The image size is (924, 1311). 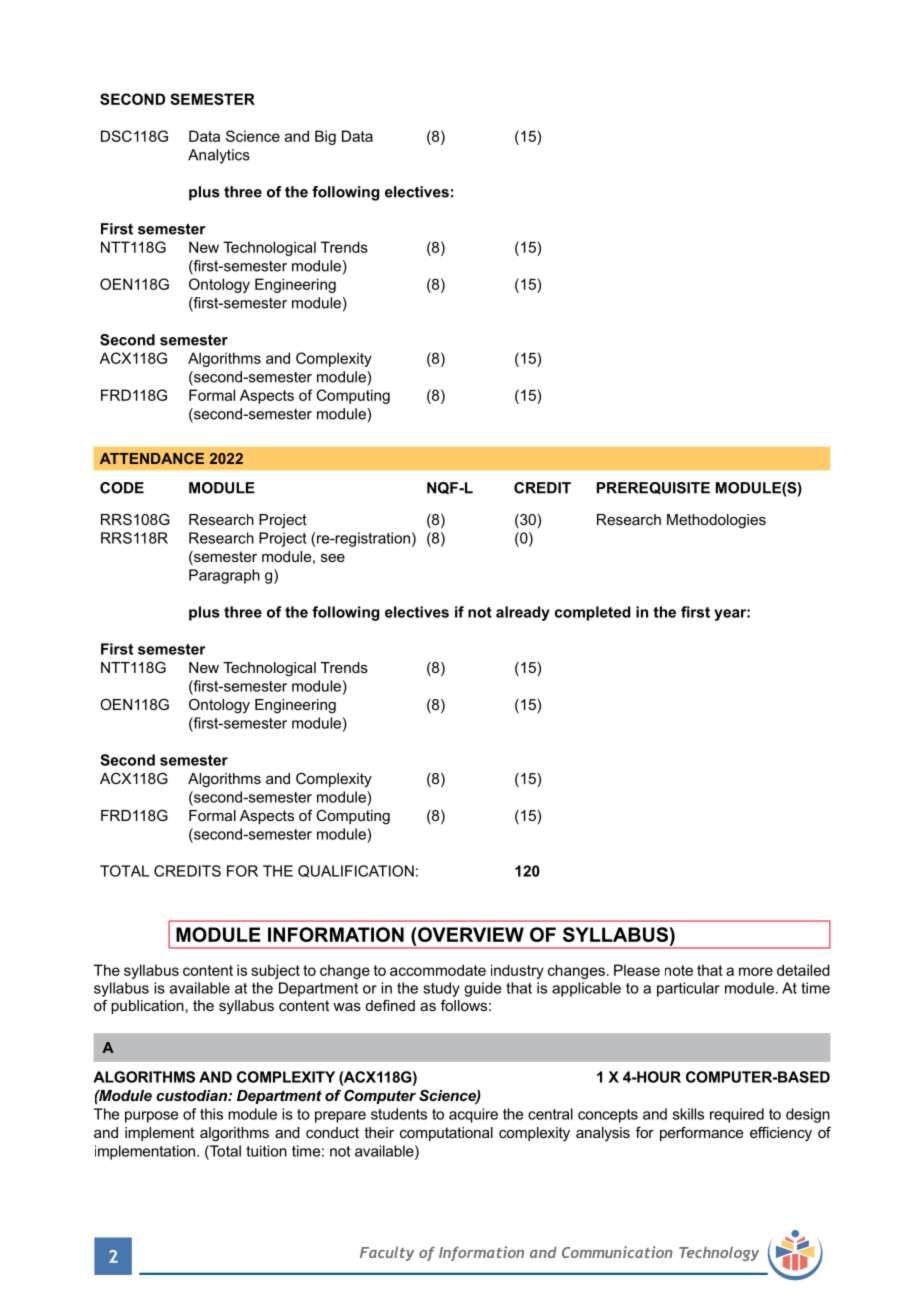 What do you see at coordinates (325, 137) in the screenshot?
I see `Big` at bounding box center [325, 137].
